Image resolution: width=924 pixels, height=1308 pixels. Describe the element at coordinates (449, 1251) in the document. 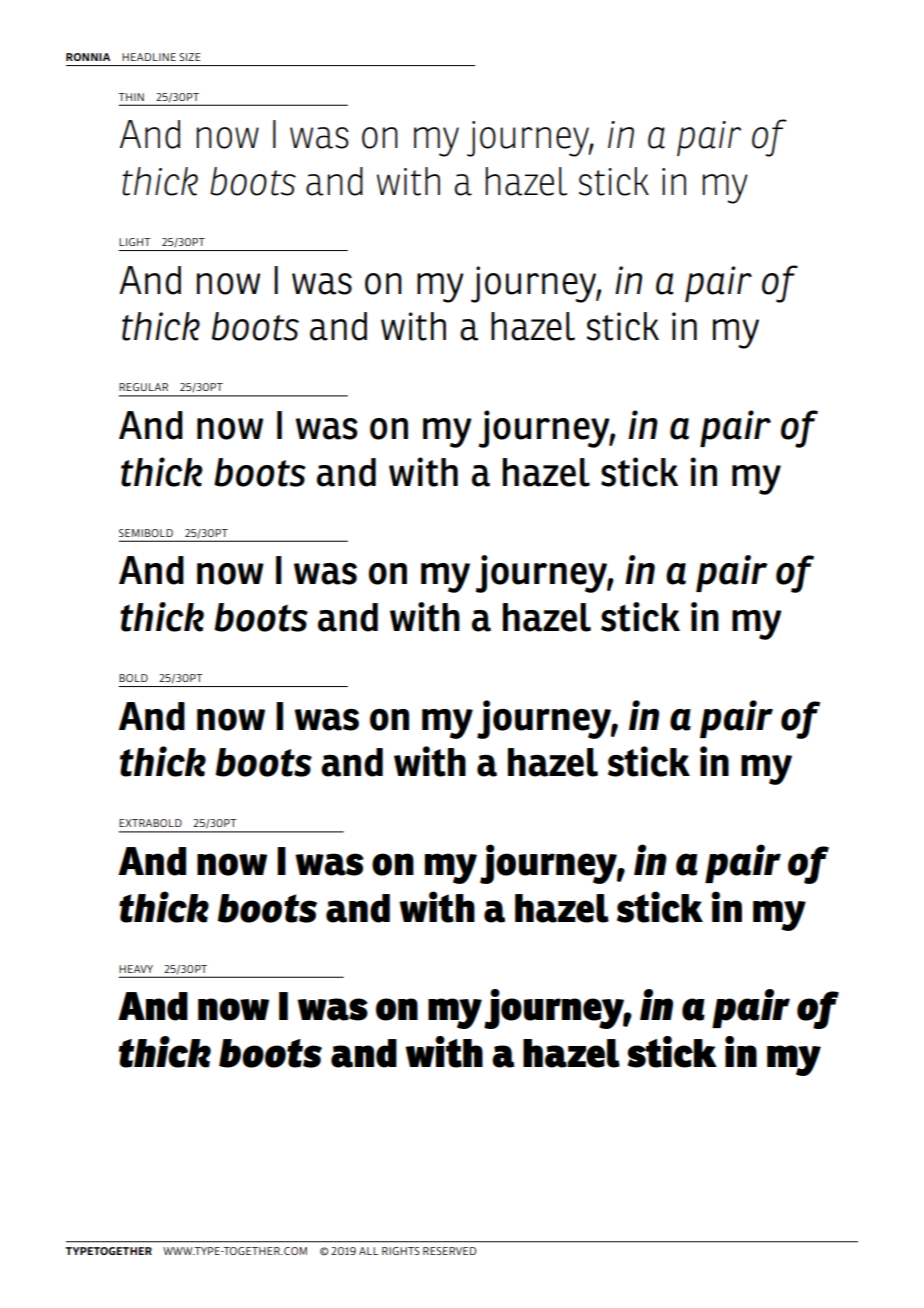

I see `RESERVED` at that location.
